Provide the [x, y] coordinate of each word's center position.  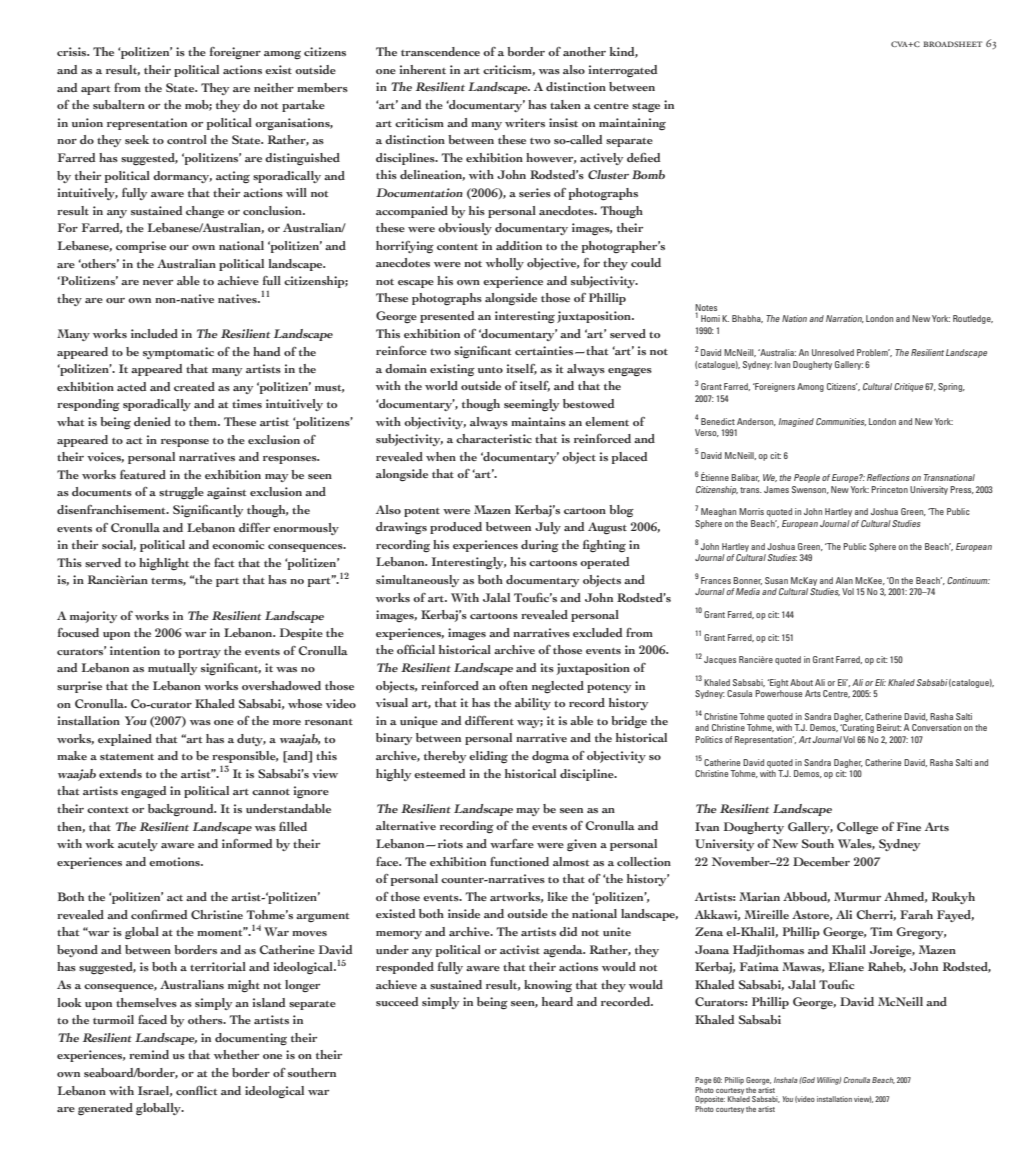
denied [152, 421]
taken [565, 104]
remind [149, 1054]
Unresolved [833, 352]
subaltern [119, 104]
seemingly [531, 405]
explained [125, 740]
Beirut [889, 727]
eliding [488, 757]
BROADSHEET [952, 44]
